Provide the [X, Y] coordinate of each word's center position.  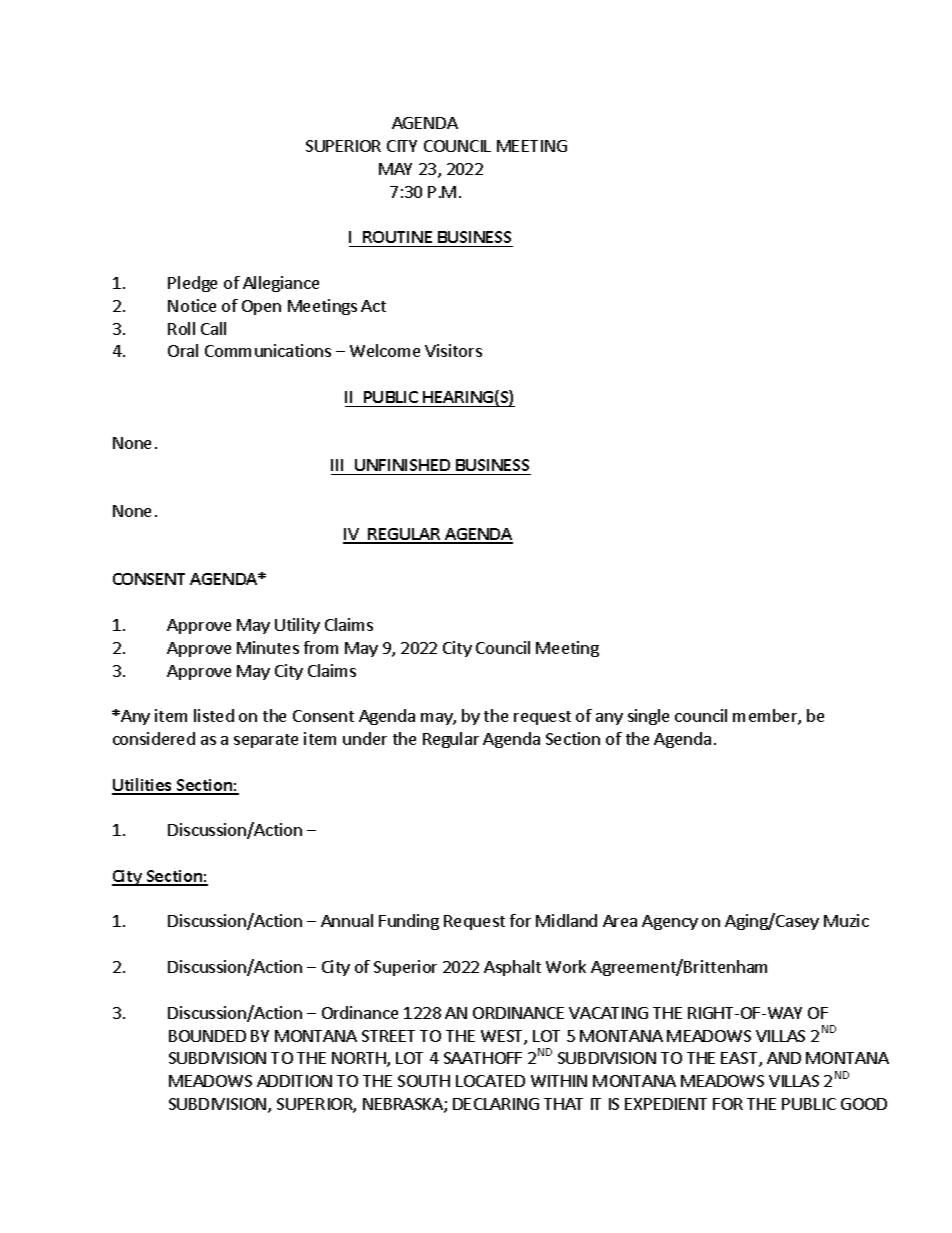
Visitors [453, 350]
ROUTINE [397, 237]
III [337, 465]
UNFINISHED [403, 467]
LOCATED [490, 1081]
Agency [670, 922]
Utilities [143, 786]
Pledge [192, 284]
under [365, 738]
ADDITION [294, 1081]
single [648, 717]
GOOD [864, 1104]
